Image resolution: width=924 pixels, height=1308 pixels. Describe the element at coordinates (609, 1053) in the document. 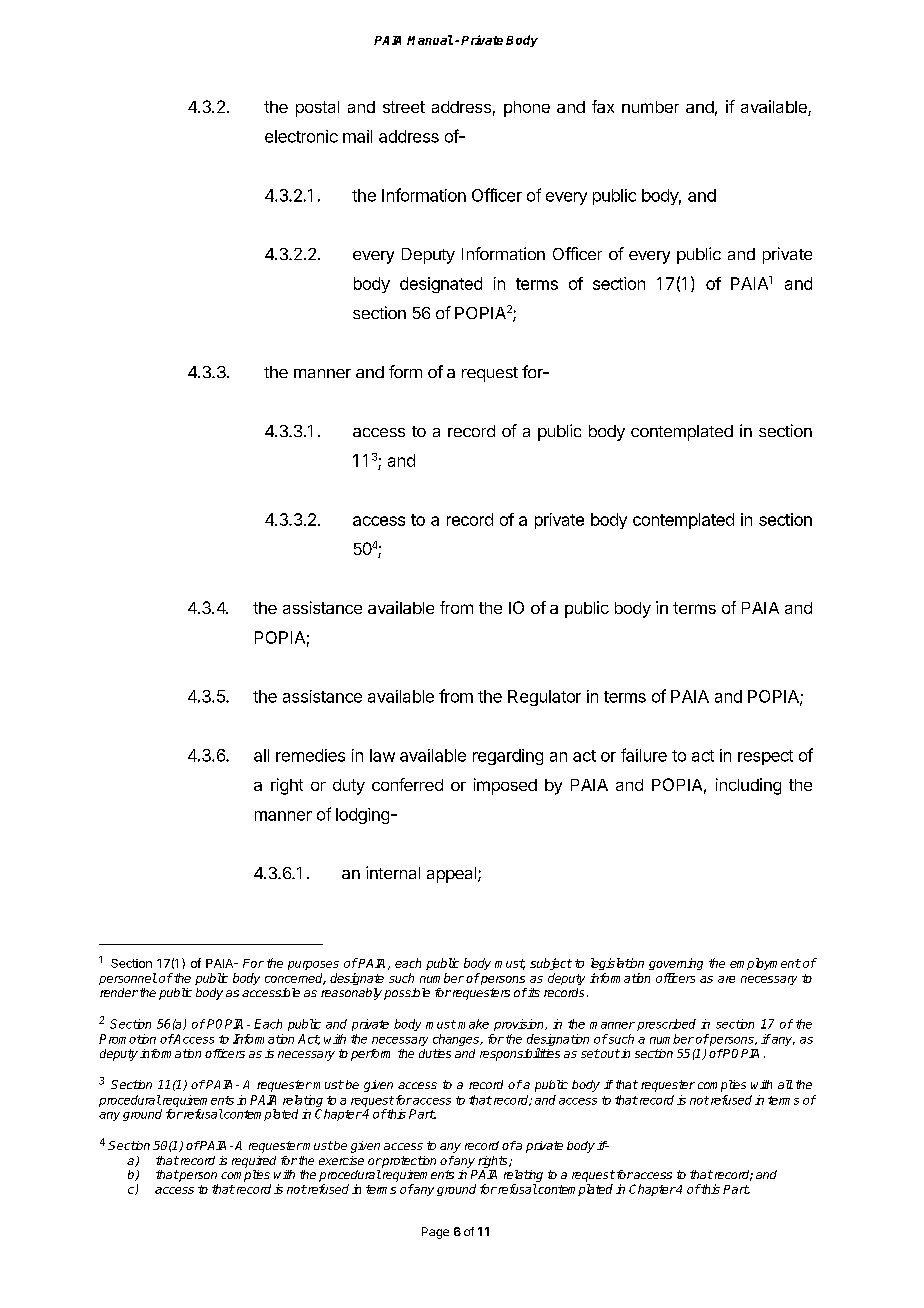

I see `out` at that location.
